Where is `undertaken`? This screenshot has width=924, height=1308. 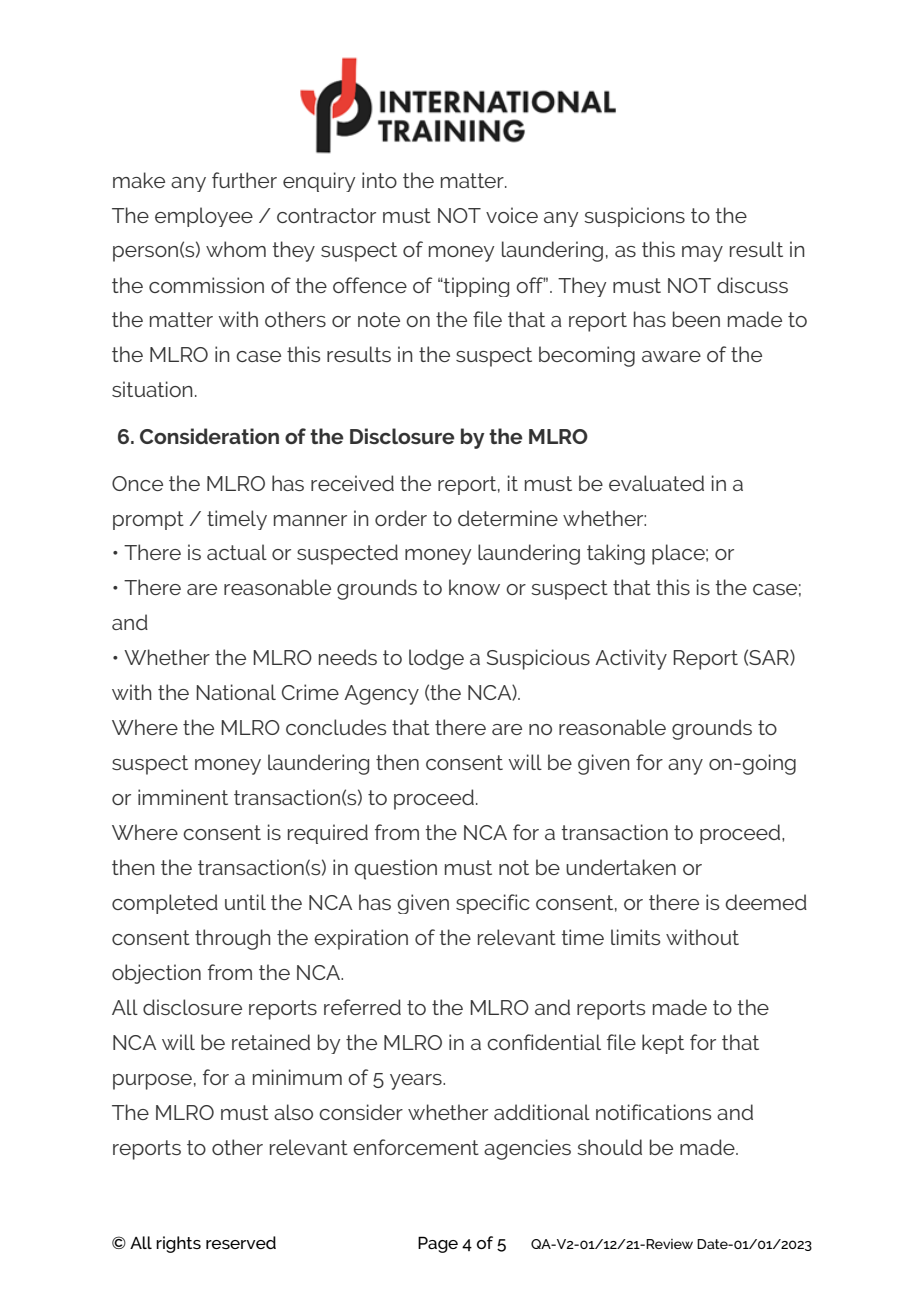 undertaken is located at coordinates (621, 867).
